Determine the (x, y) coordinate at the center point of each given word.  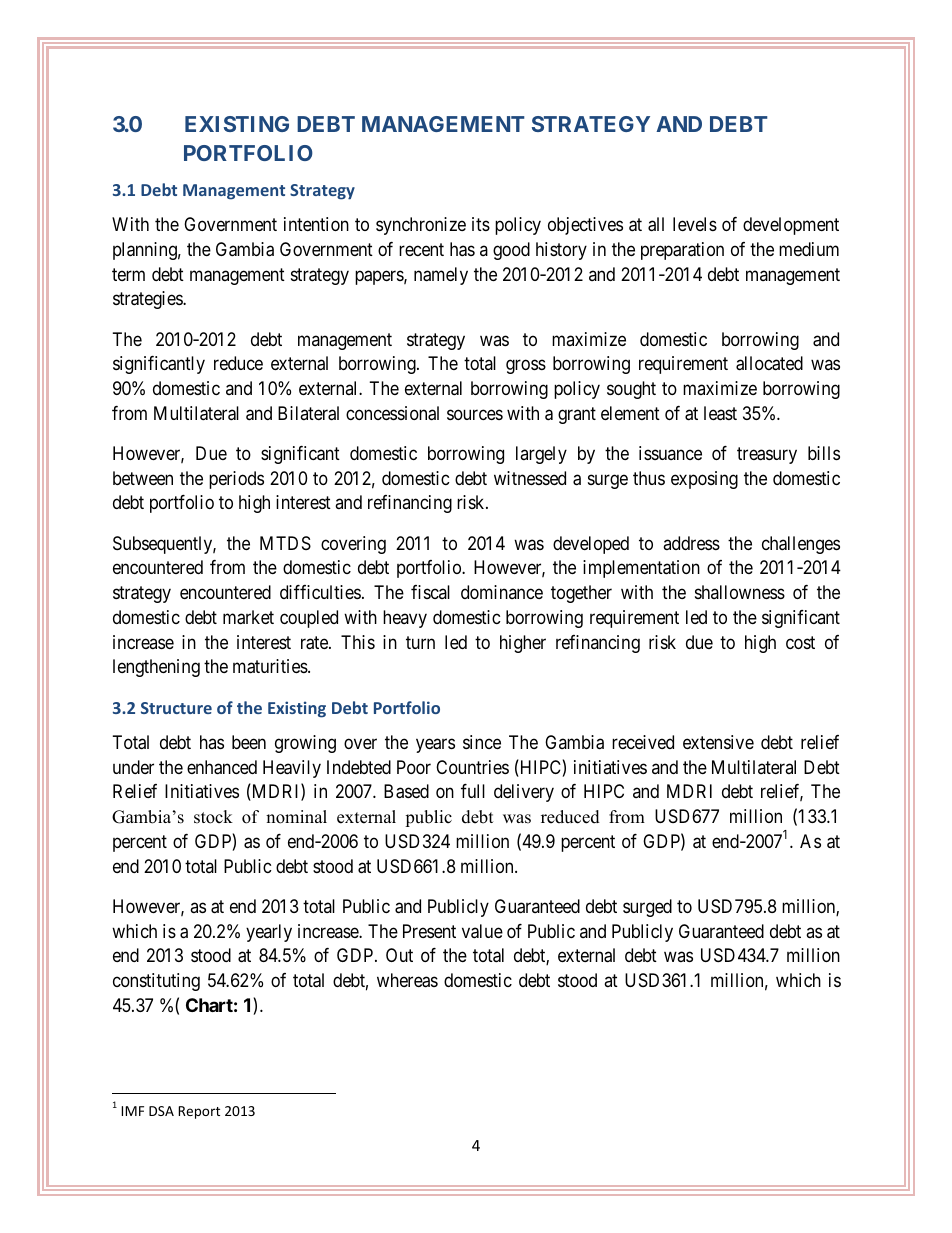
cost (800, 642)
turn (420, 642)
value (482, 931)
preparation (682, 251)
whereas (407, 980)
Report (199, 1112)
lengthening (156, 668)
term (128, 274)
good (511, 251)
